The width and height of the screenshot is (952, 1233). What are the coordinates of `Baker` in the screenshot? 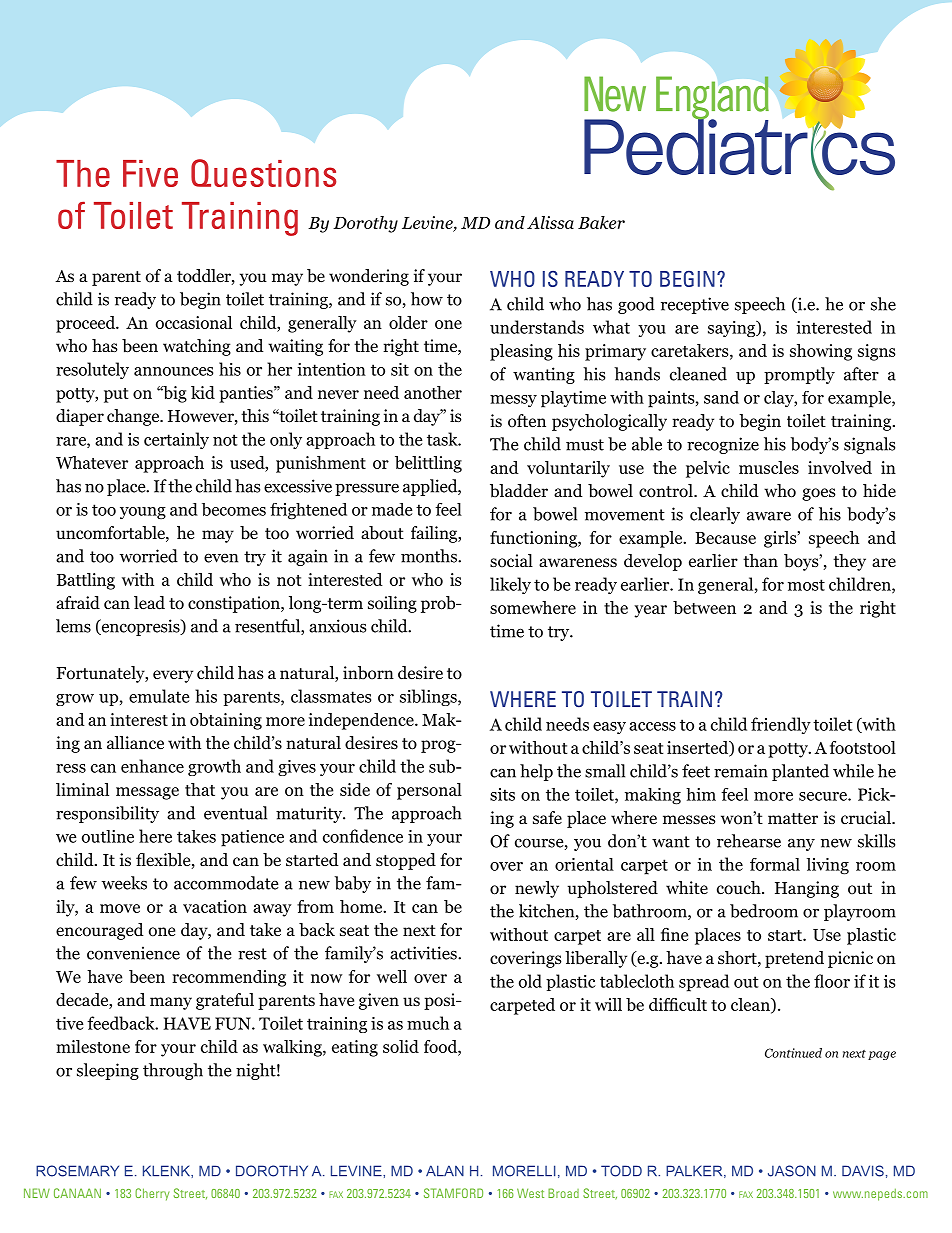 It's located at (601, 222).
